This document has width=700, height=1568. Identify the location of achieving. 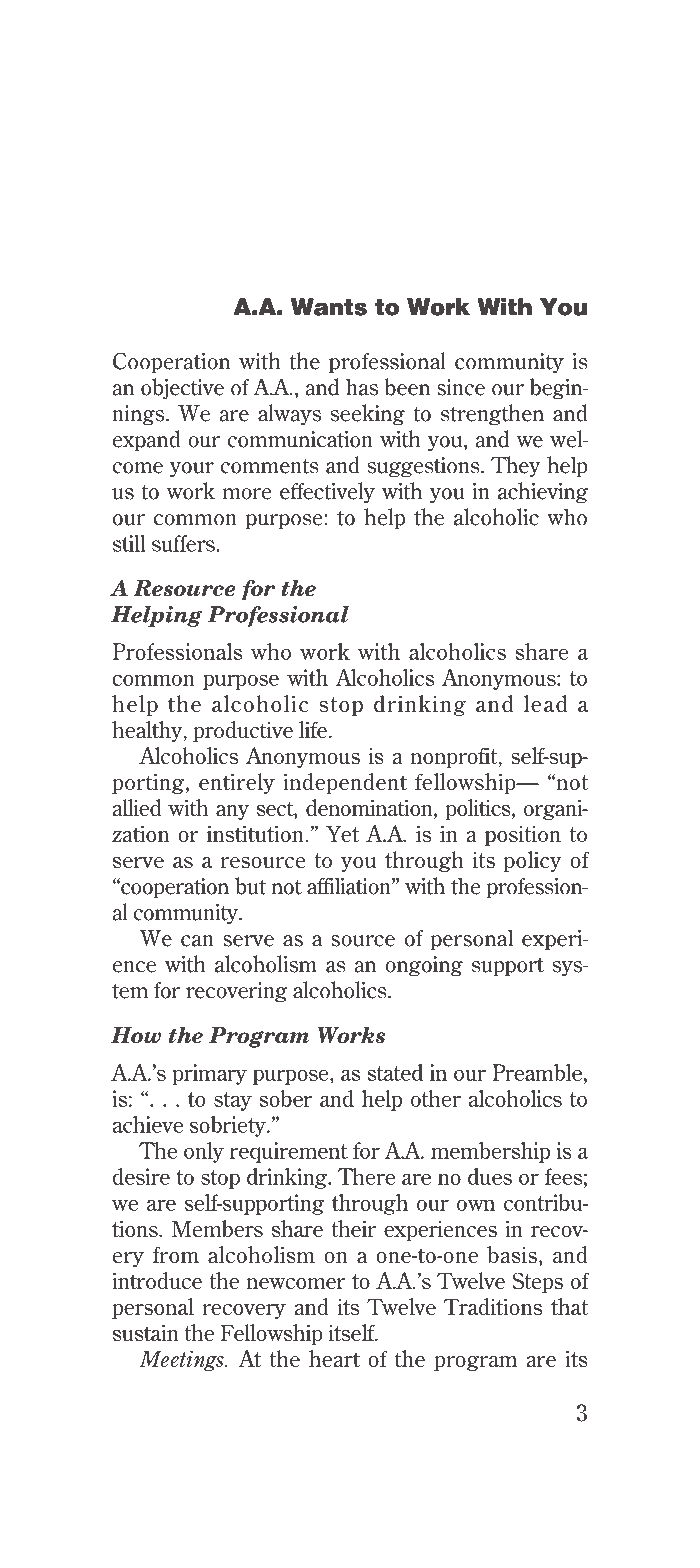
(543, 492).
